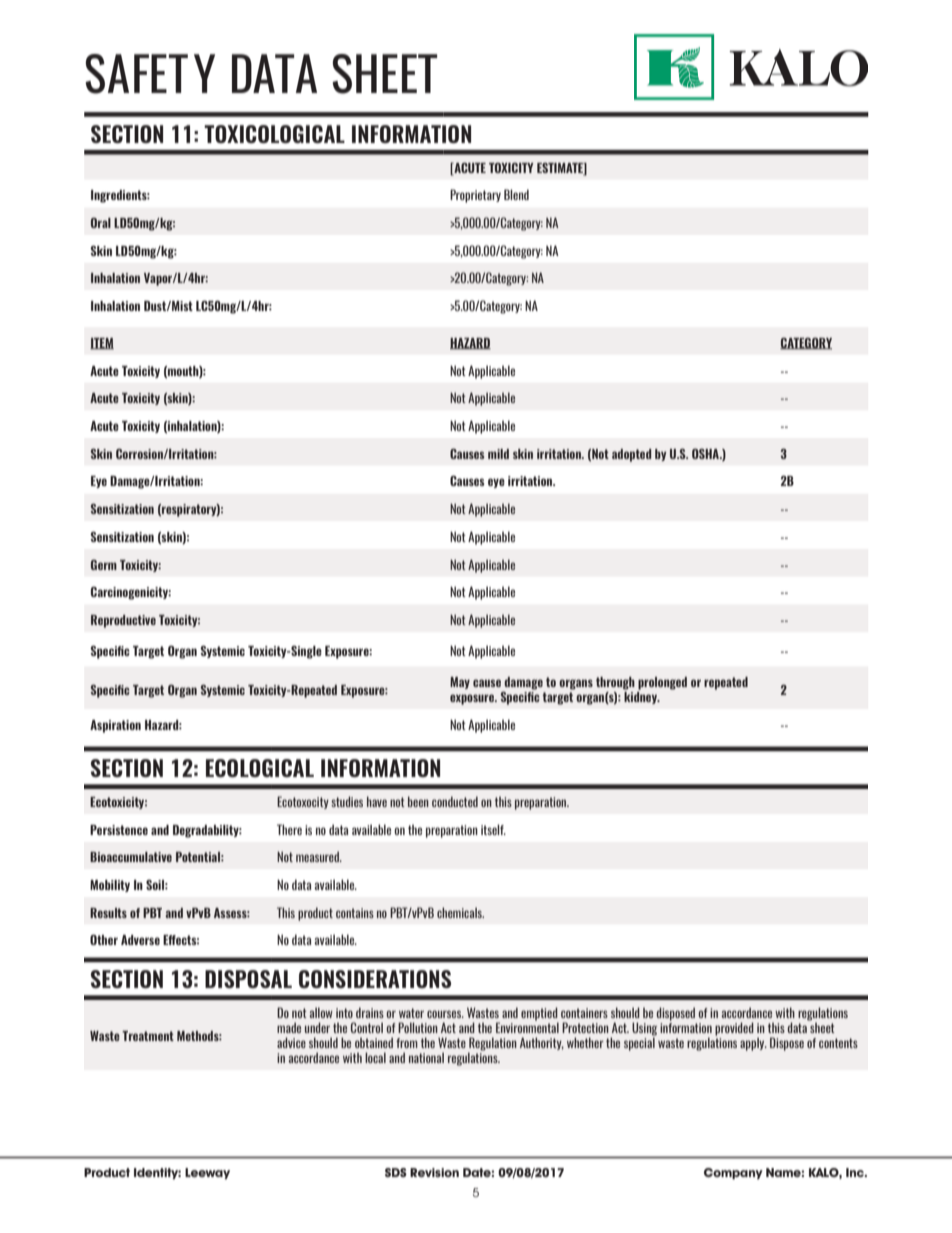 This screenshot has height=1233, width=952. What do you see at coordinates (434, 1172) in the screenshot?
I see `Revision` at bounding box center [434, 1172].
